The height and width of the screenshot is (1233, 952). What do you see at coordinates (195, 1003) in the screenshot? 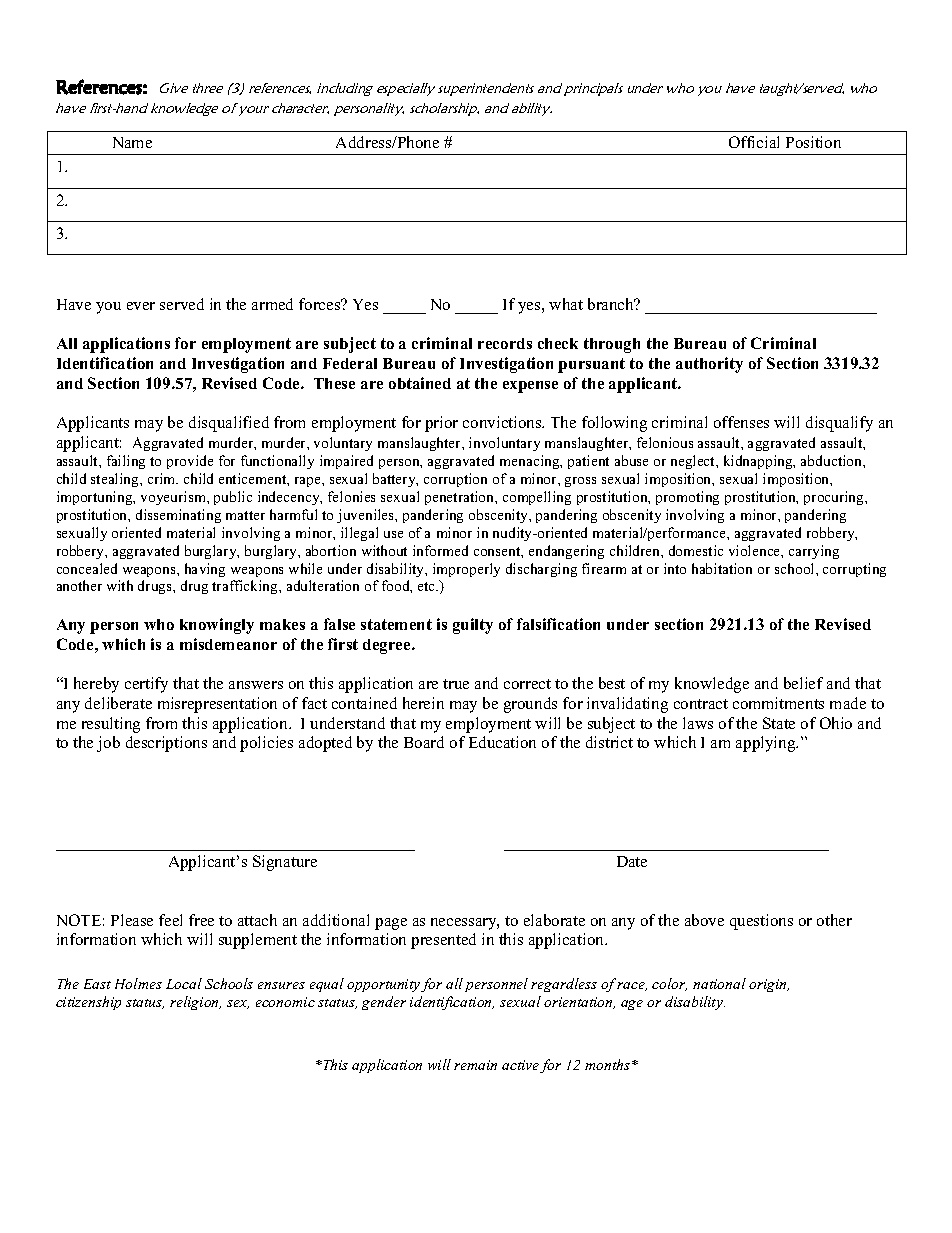
I see `religion` at bounding box center [195, 1003].
